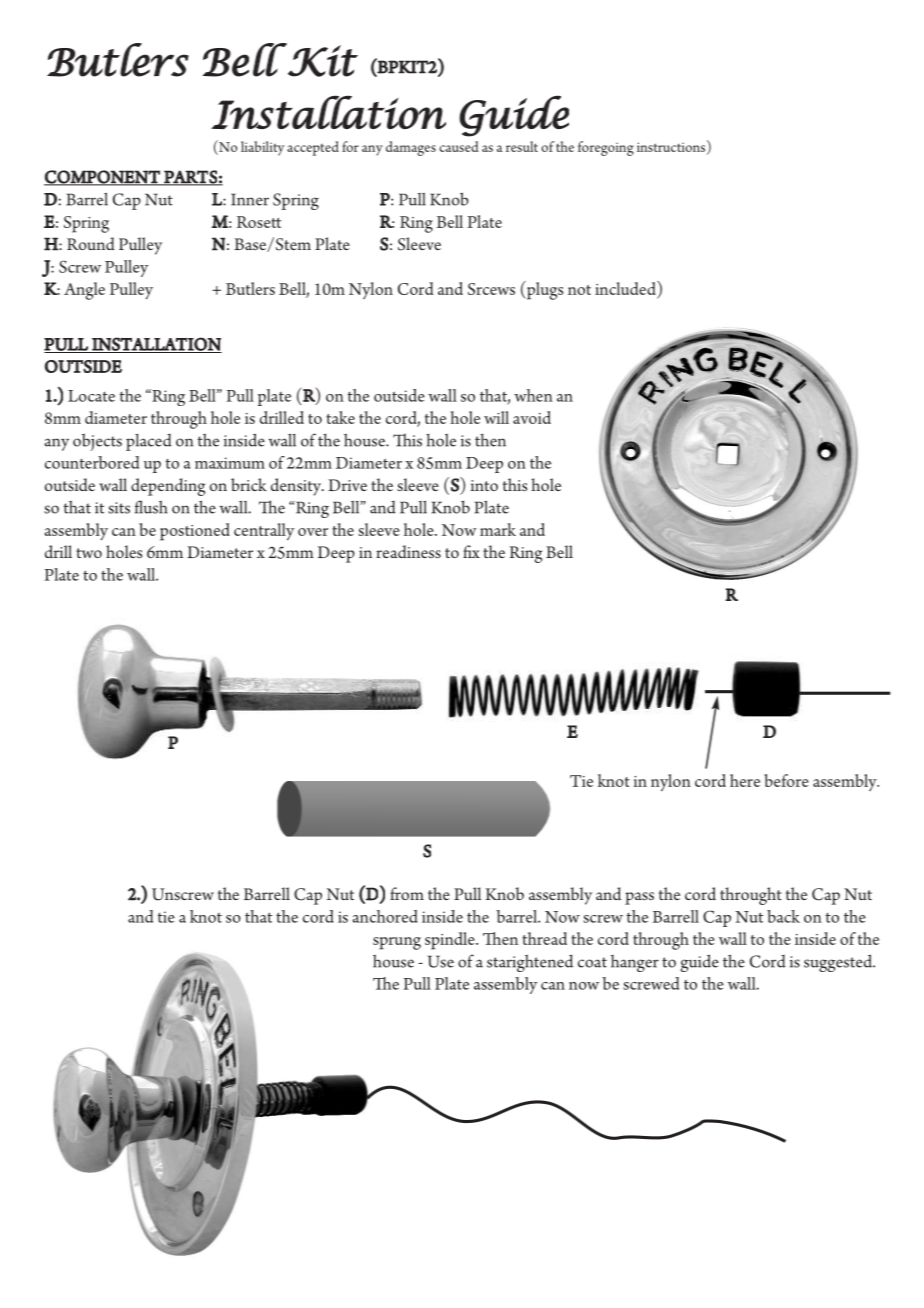  What do you see at coordinates (397, 943) in the screenshot?
I see `sprung` at bounding box center [397, 943].
